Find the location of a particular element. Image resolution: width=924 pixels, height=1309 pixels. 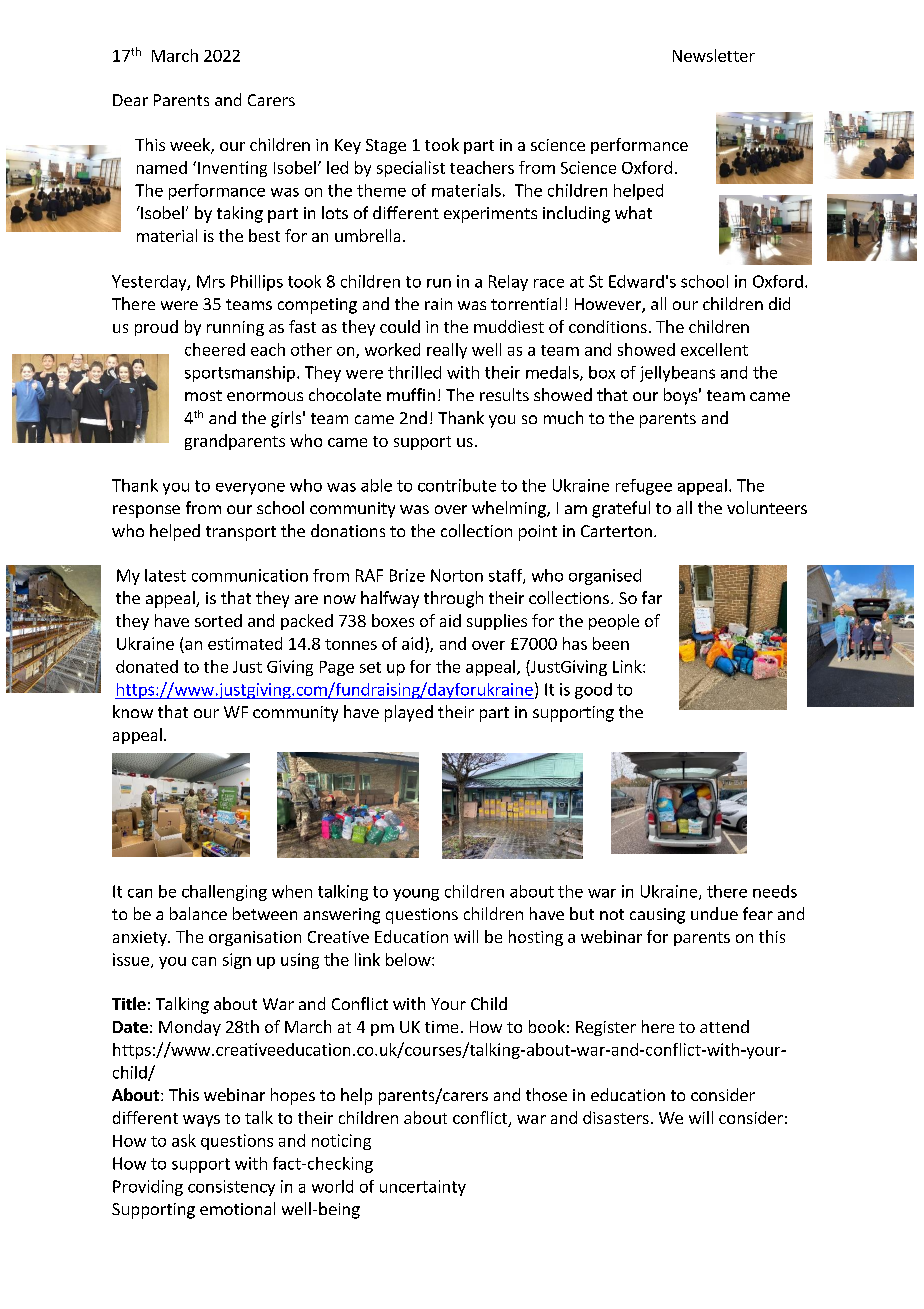

far is located at coordinates (652, 597).
